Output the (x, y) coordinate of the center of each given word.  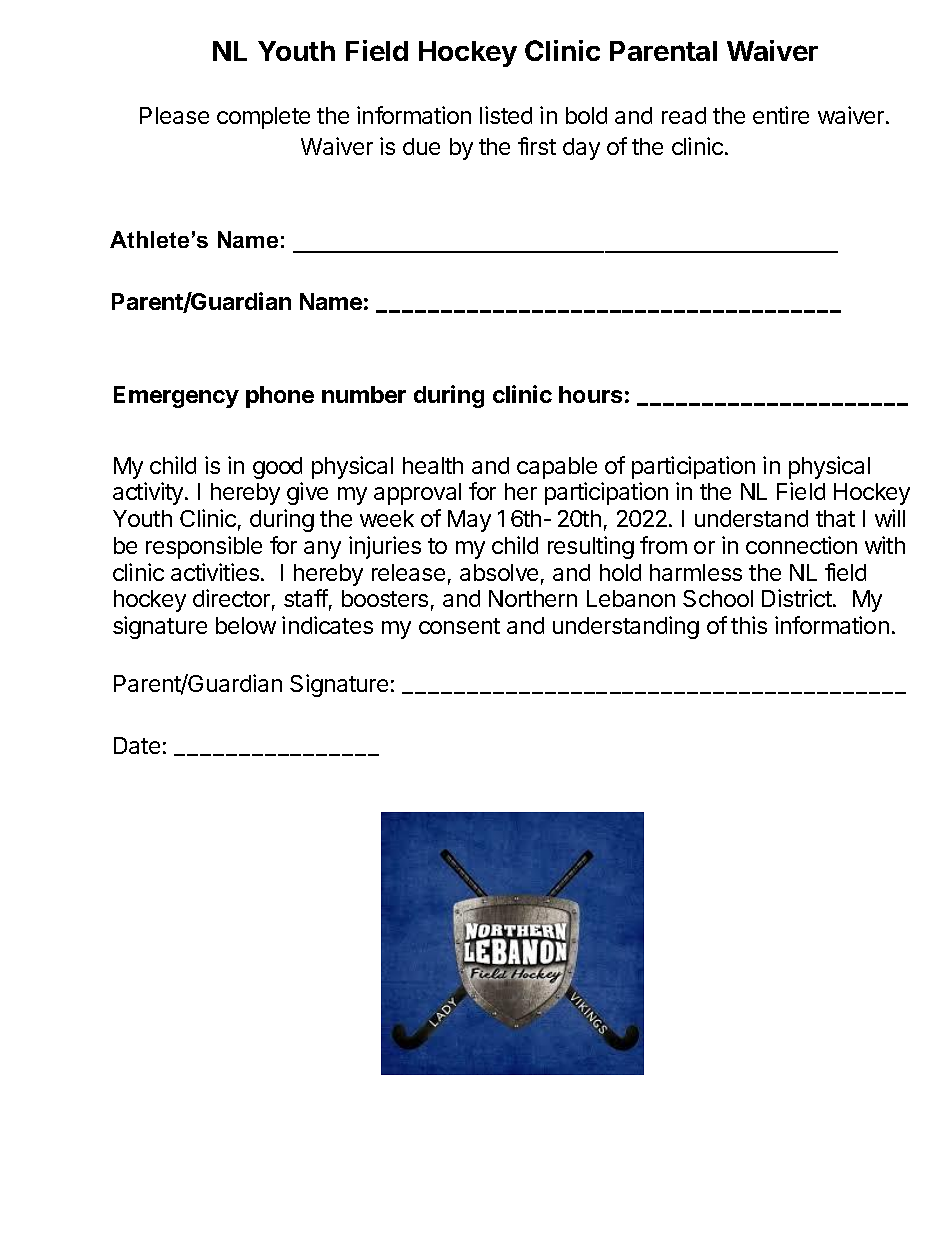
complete (263, 118)
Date (137, 745)
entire (781, 115)
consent (459, 626)
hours (590, 394)
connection (801, 545)
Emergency (176, 397)
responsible (204, 547)
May (469, 521)
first (537, 146)
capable (557, 468)
